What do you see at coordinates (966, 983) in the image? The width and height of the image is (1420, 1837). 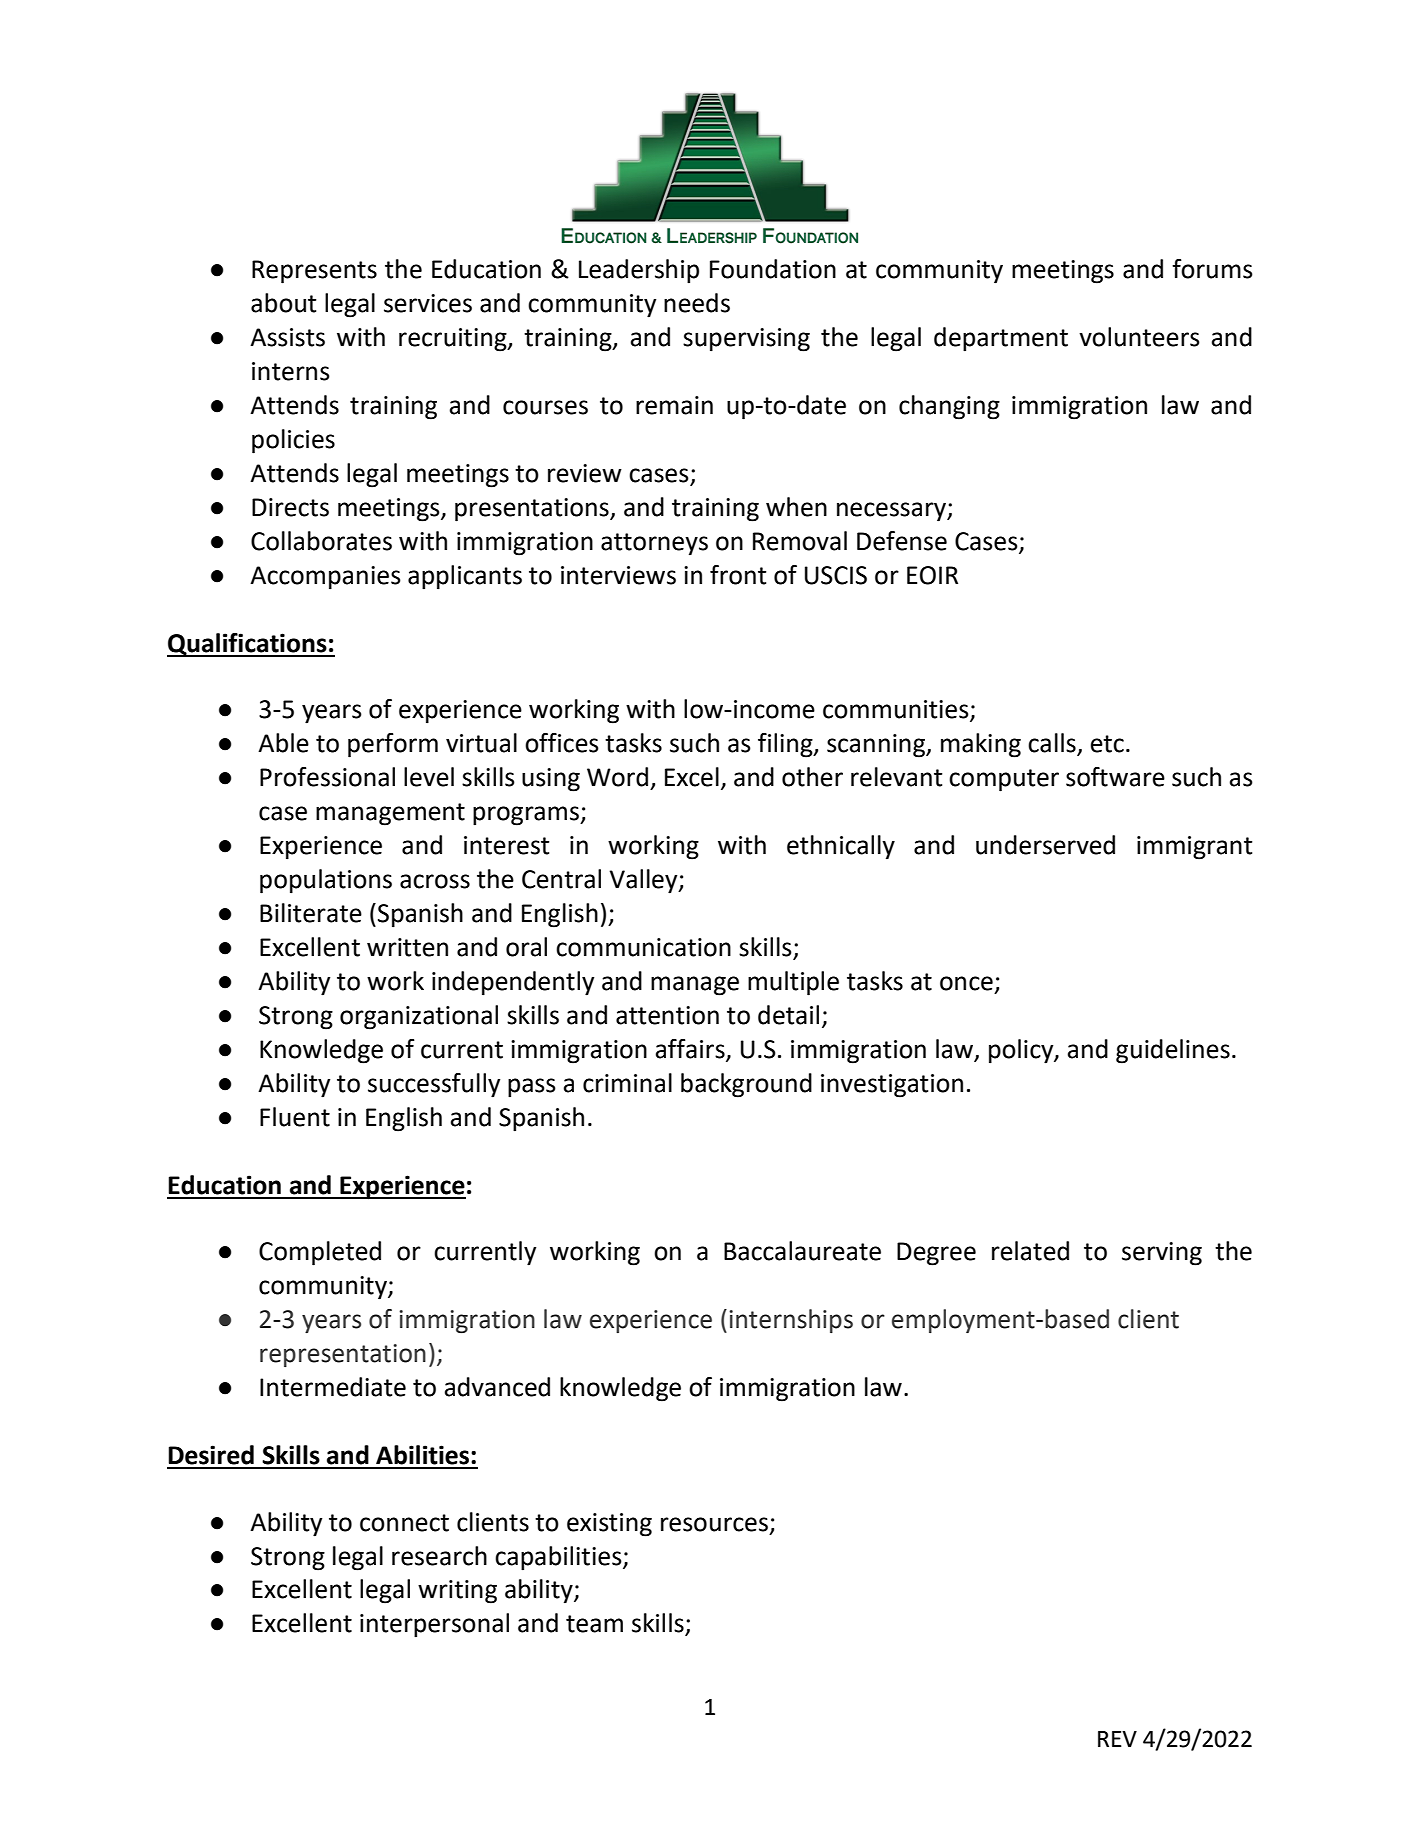 I see `once` at bounding box center [966, 983].
